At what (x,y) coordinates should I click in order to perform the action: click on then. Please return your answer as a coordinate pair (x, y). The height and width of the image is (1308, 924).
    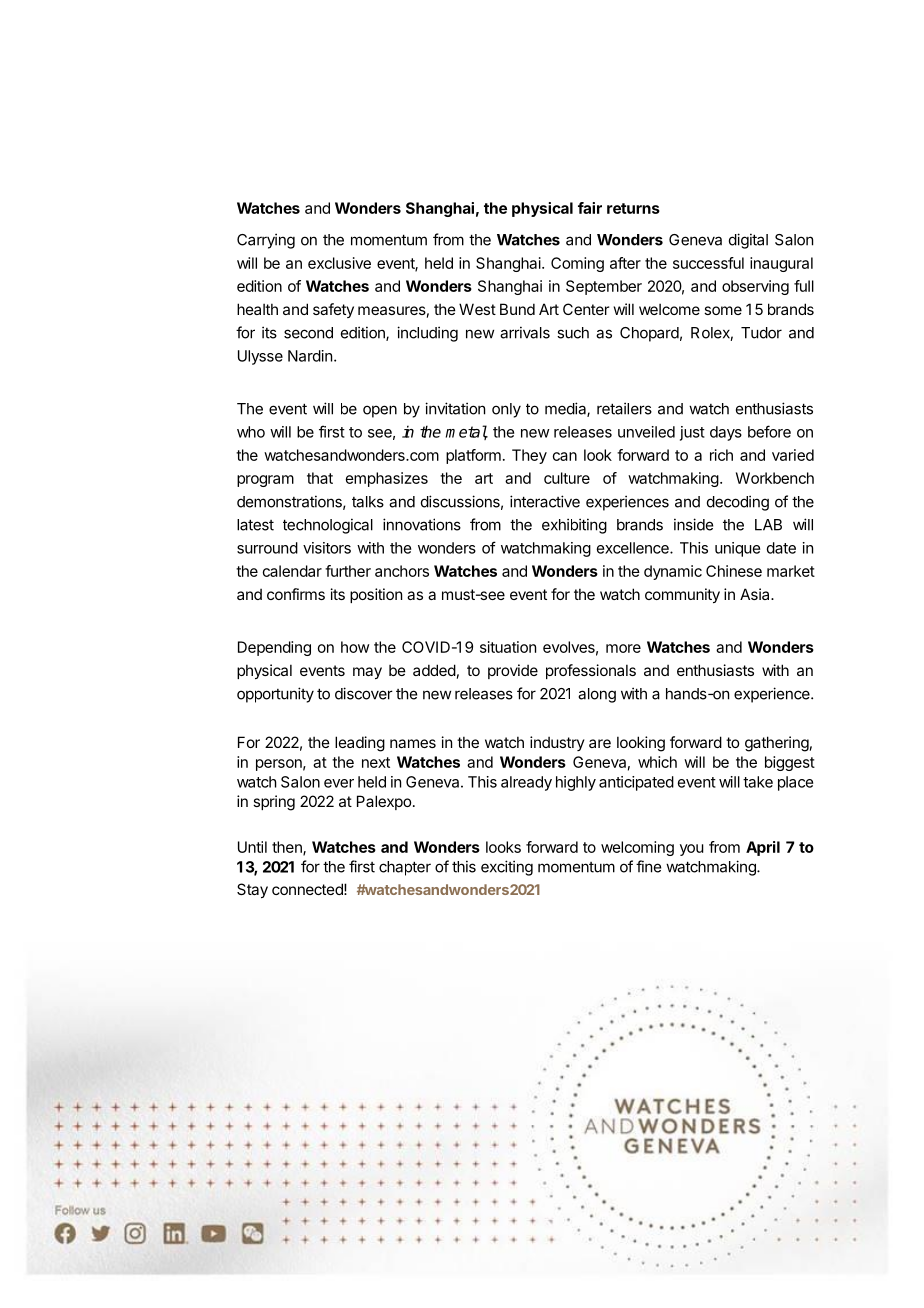
    Looking at the image, I should click on (288, 848).
